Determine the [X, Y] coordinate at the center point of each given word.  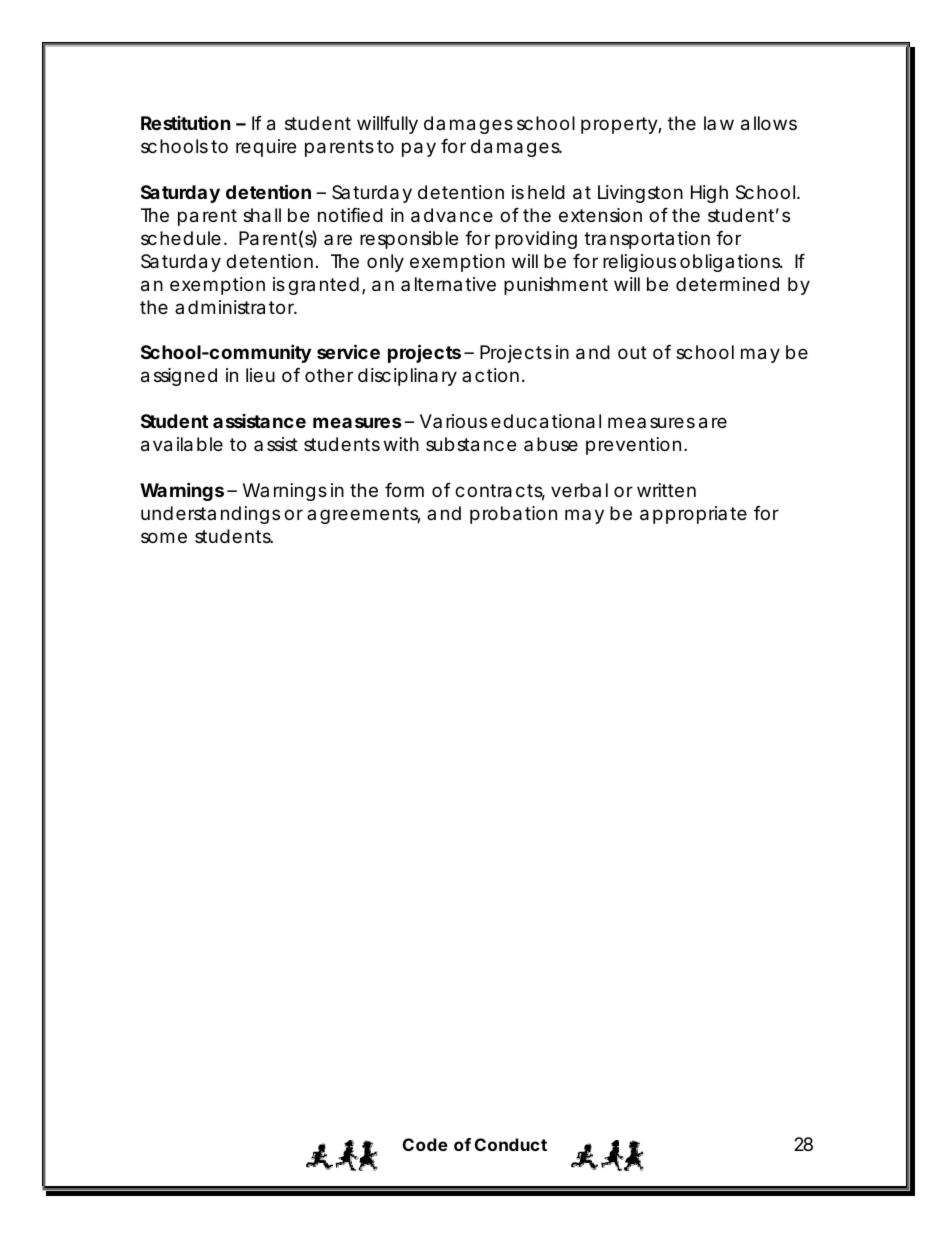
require [266, 148]
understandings [210, 515]
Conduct [511, 1144]
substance [471, 444]
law [719, 123]
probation [513, 515]
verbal [579, 490]
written [666, 490]
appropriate [693, 515]
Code [425, 1144]
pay [419, 149]
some [164, 537]
